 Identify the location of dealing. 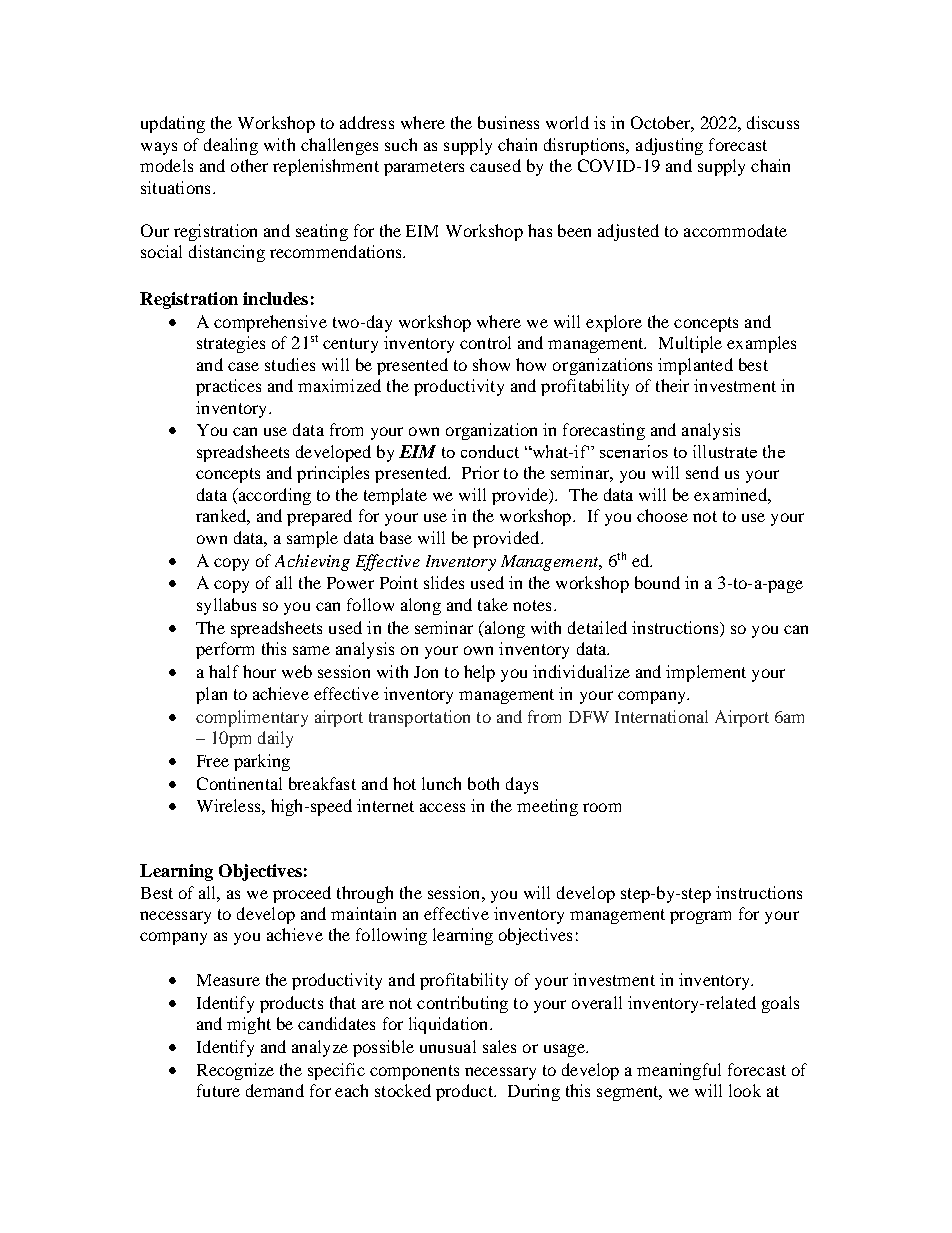
(231, 146).
